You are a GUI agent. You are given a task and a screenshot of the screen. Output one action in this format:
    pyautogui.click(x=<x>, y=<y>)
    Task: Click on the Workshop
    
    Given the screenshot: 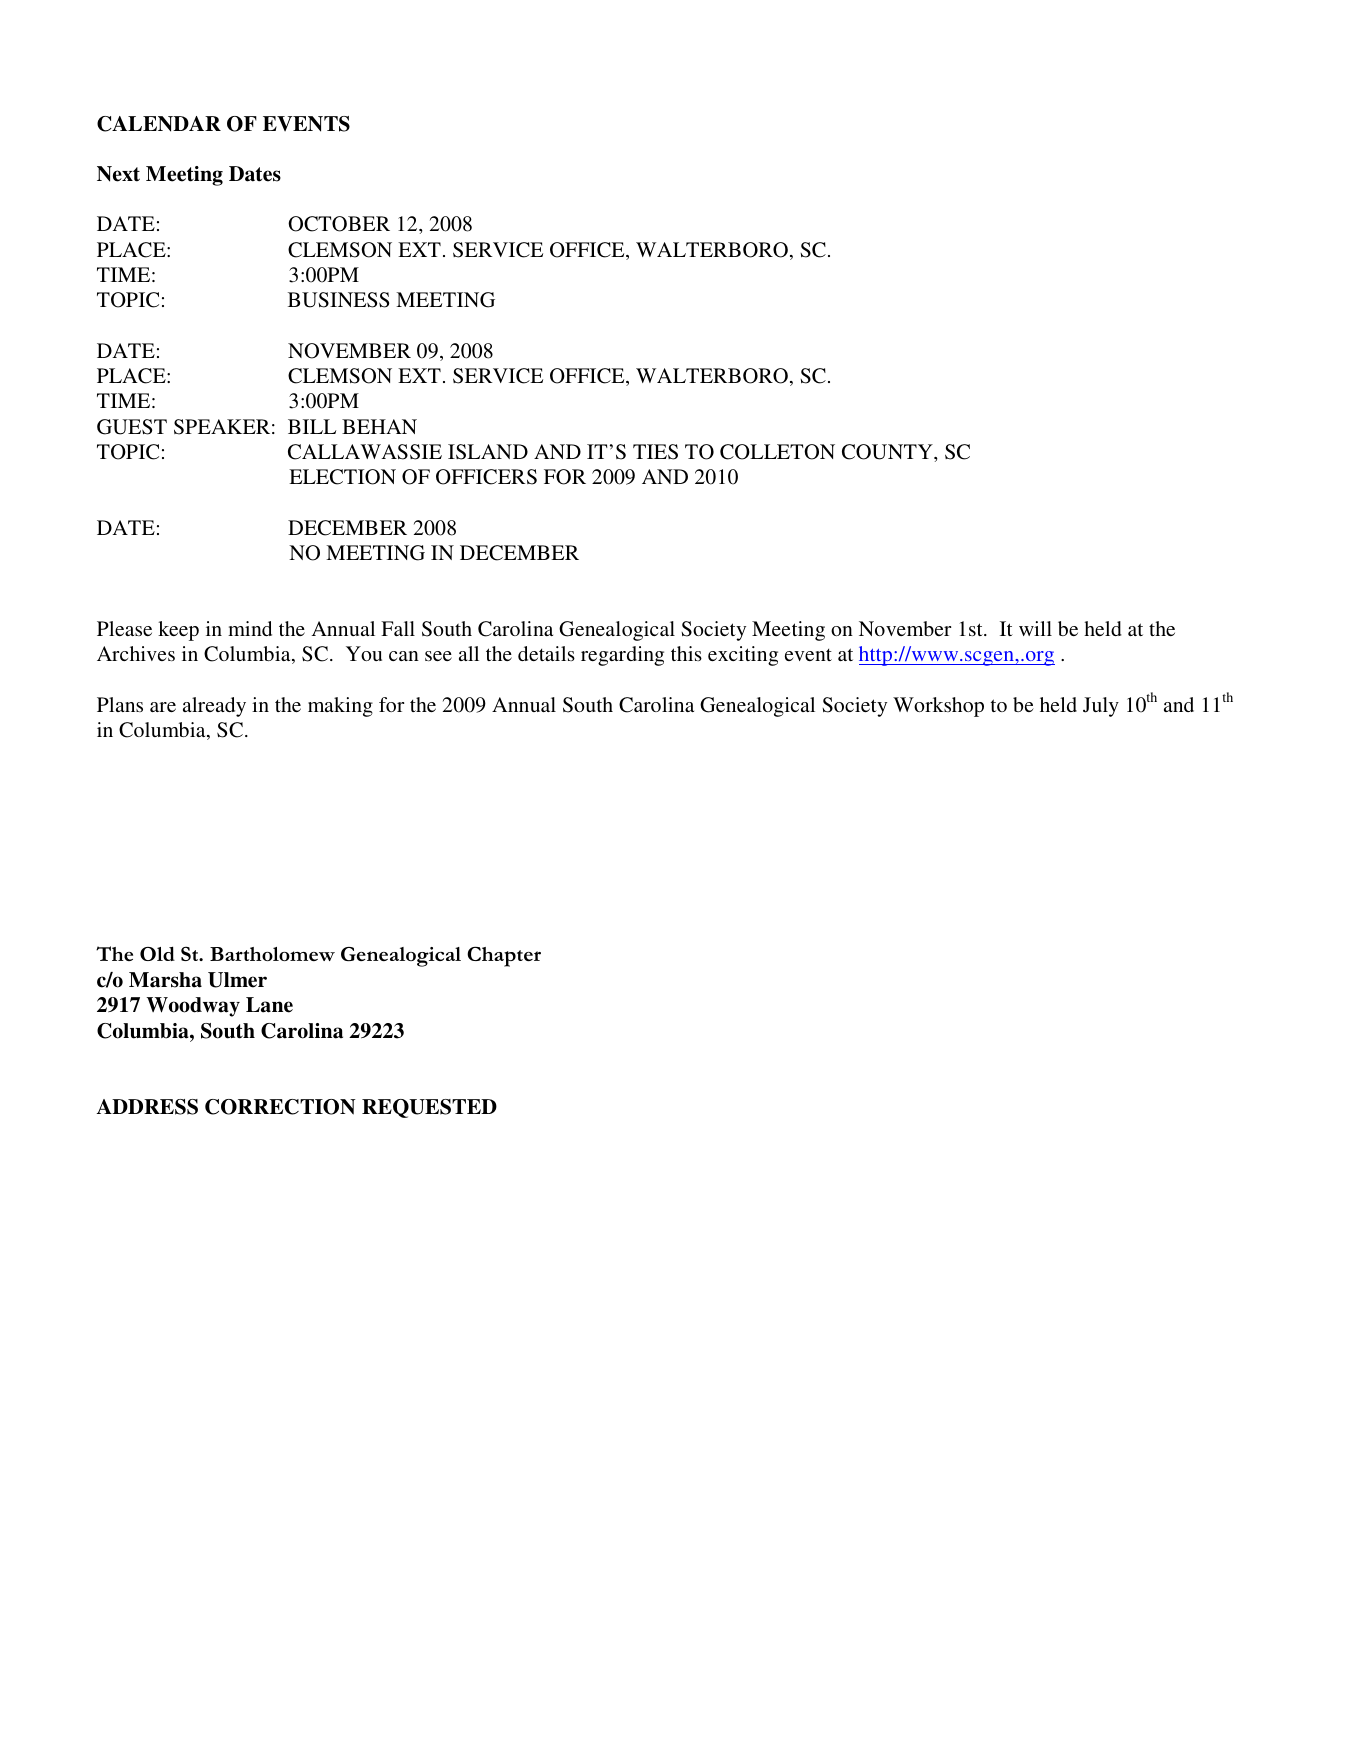 What is the action you would take?
    pyautogui.click(x=938, y=707)
